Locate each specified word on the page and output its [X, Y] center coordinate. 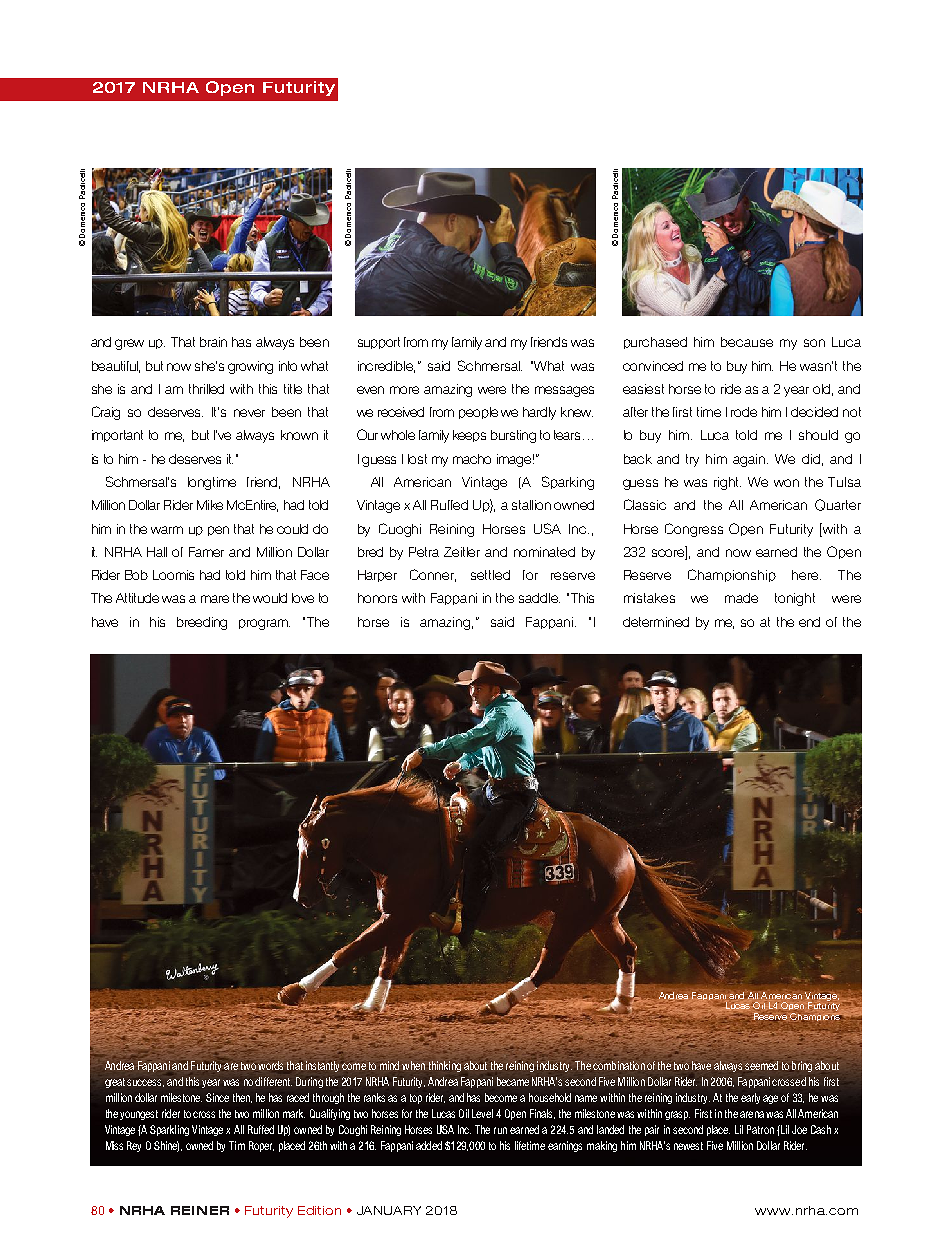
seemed [761, 1065]
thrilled [206, 389]
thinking [445, 1066]
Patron [760, 1129]
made [741, 598]
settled [490, 575]
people [478, 413]
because [747, 342]
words [270, 1065]
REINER [200, 1210]
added [429, 1145]
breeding [202, 623]
